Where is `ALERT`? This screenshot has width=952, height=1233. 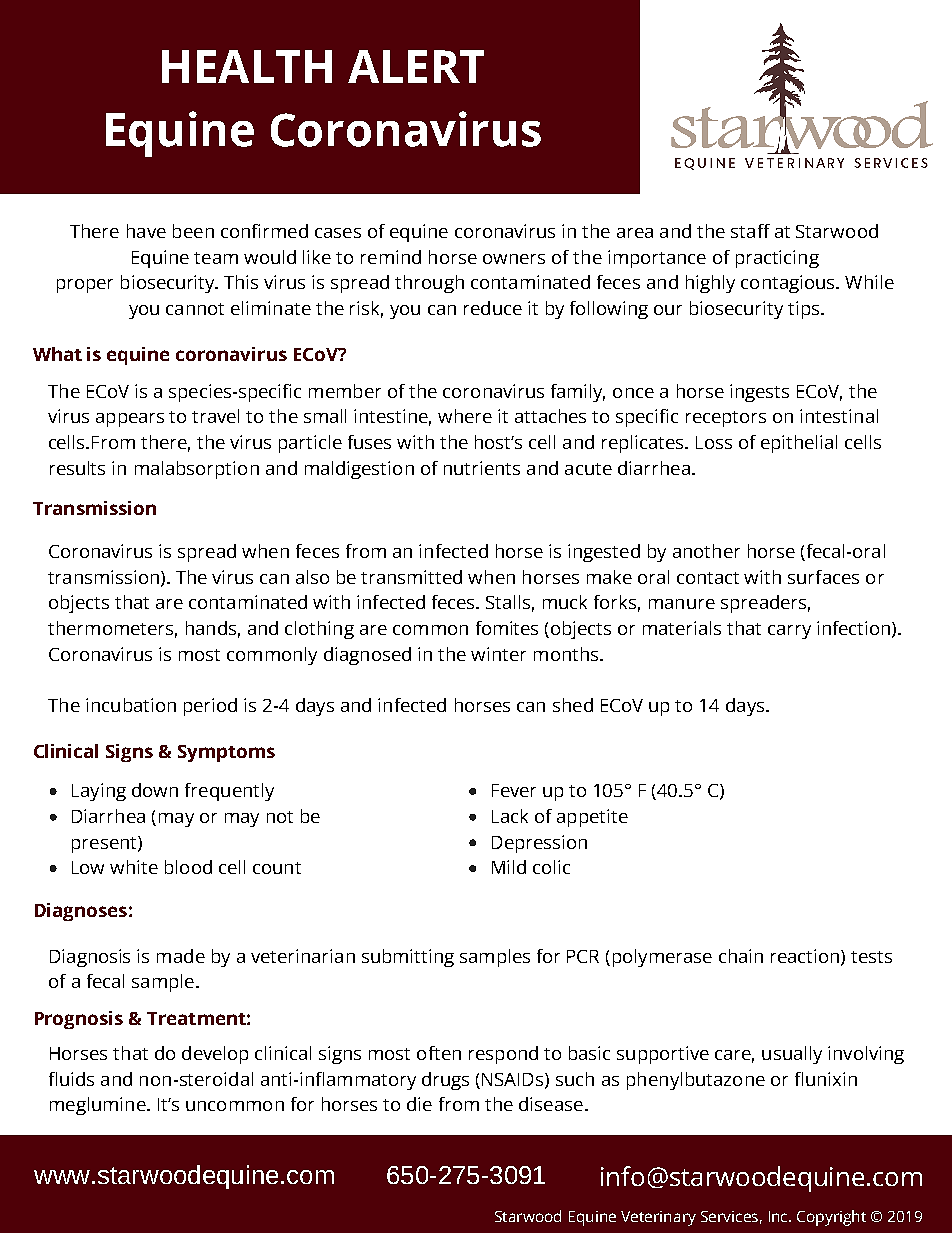
ALERT is located at coordinates (416, 66).
